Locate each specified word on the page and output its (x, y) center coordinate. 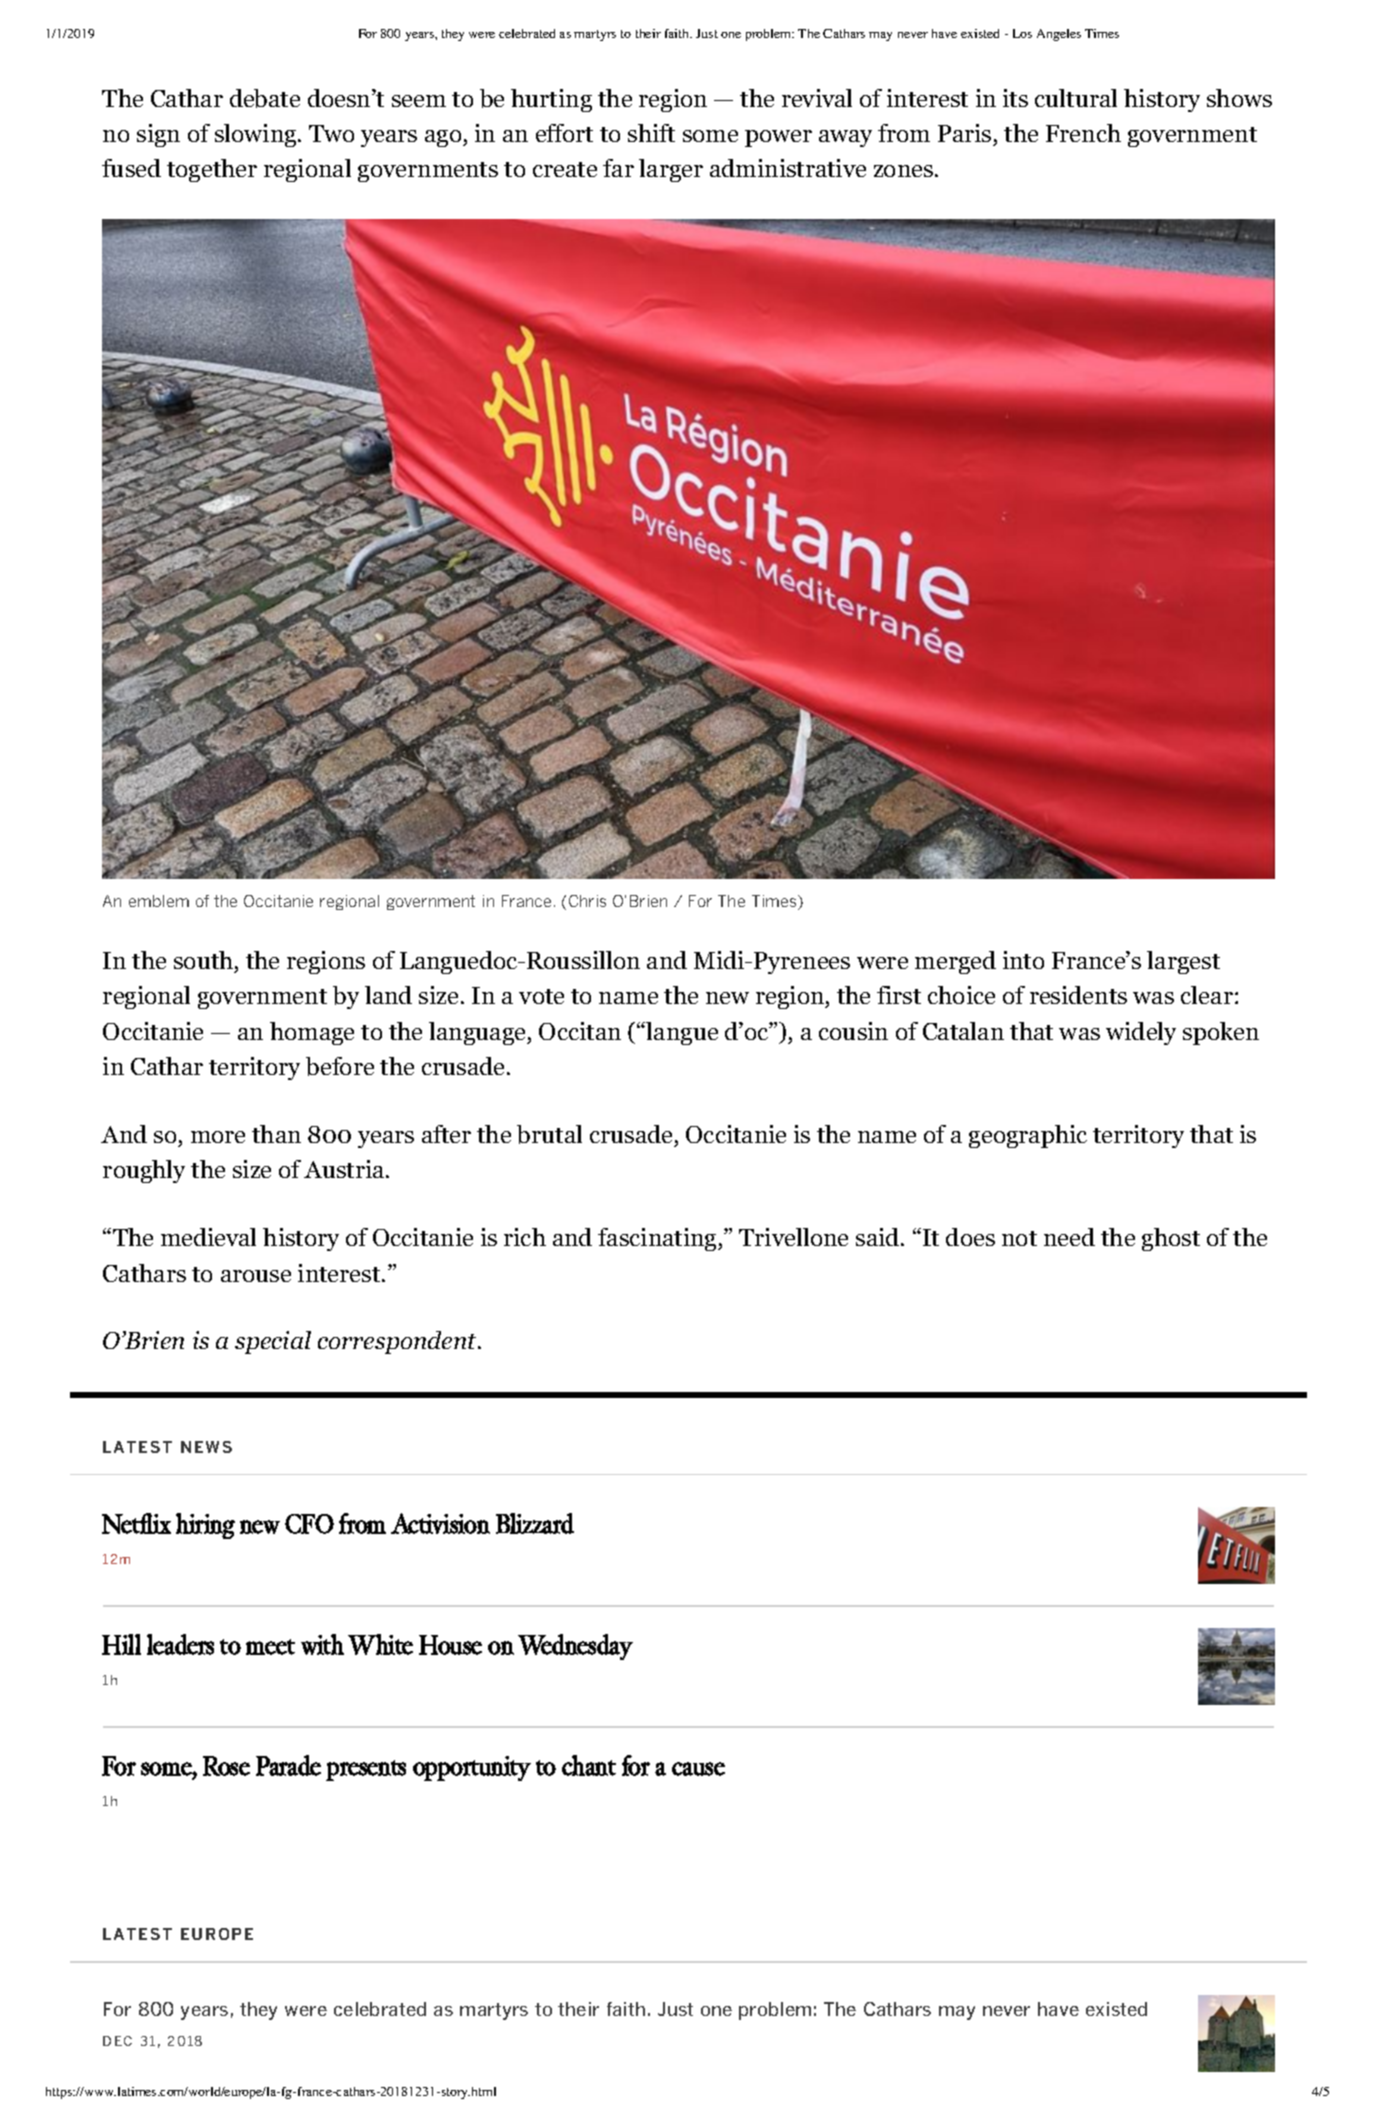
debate (265, 98)
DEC (117, 2041)
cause (698, 1769)
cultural (1076, 98)
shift (651, 133)
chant (589, 1765)
